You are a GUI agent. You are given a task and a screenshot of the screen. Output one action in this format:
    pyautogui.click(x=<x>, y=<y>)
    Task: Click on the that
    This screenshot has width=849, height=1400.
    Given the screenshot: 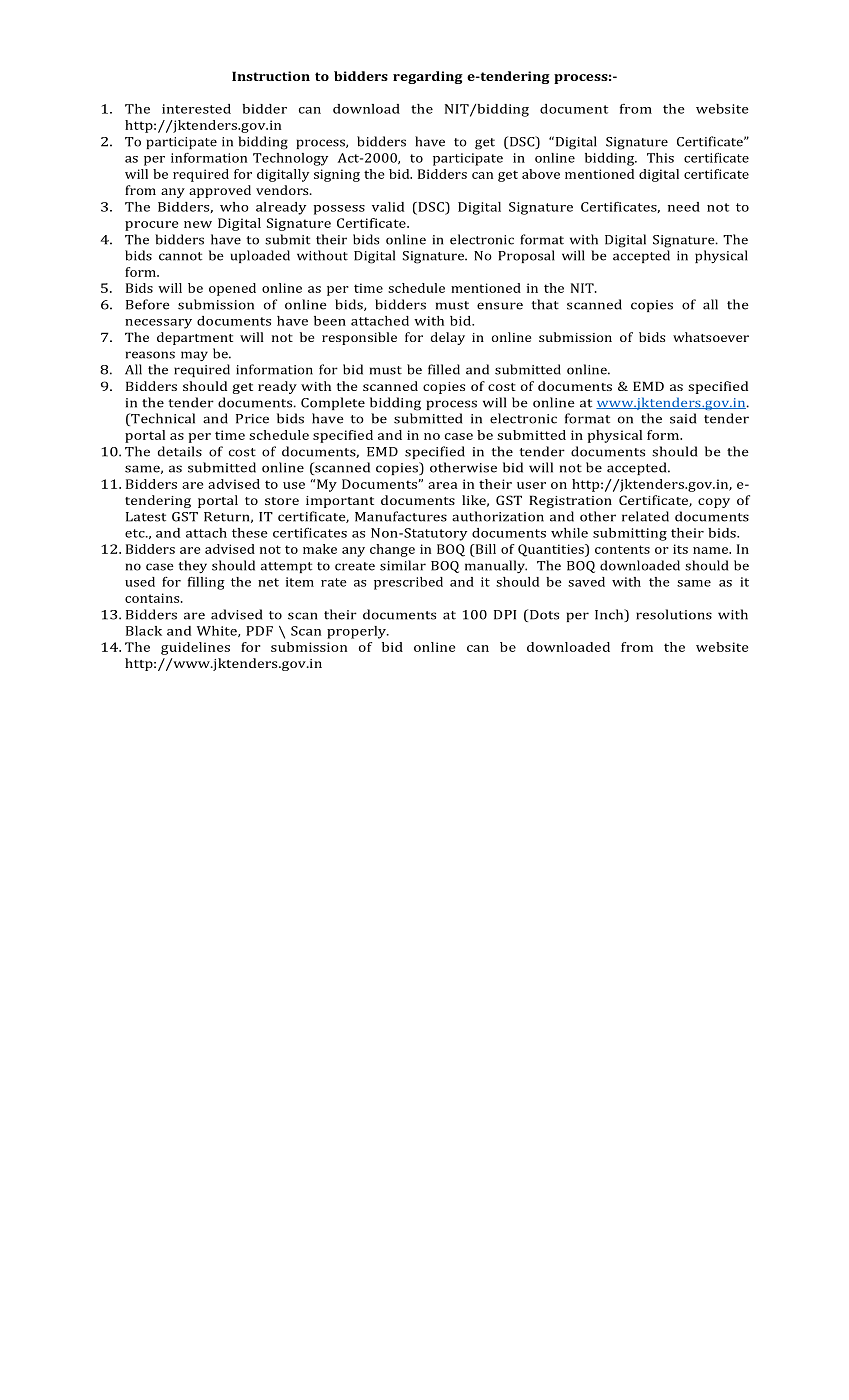 What is the action you would take?
    pyautogui.click(x=545, y=304)
